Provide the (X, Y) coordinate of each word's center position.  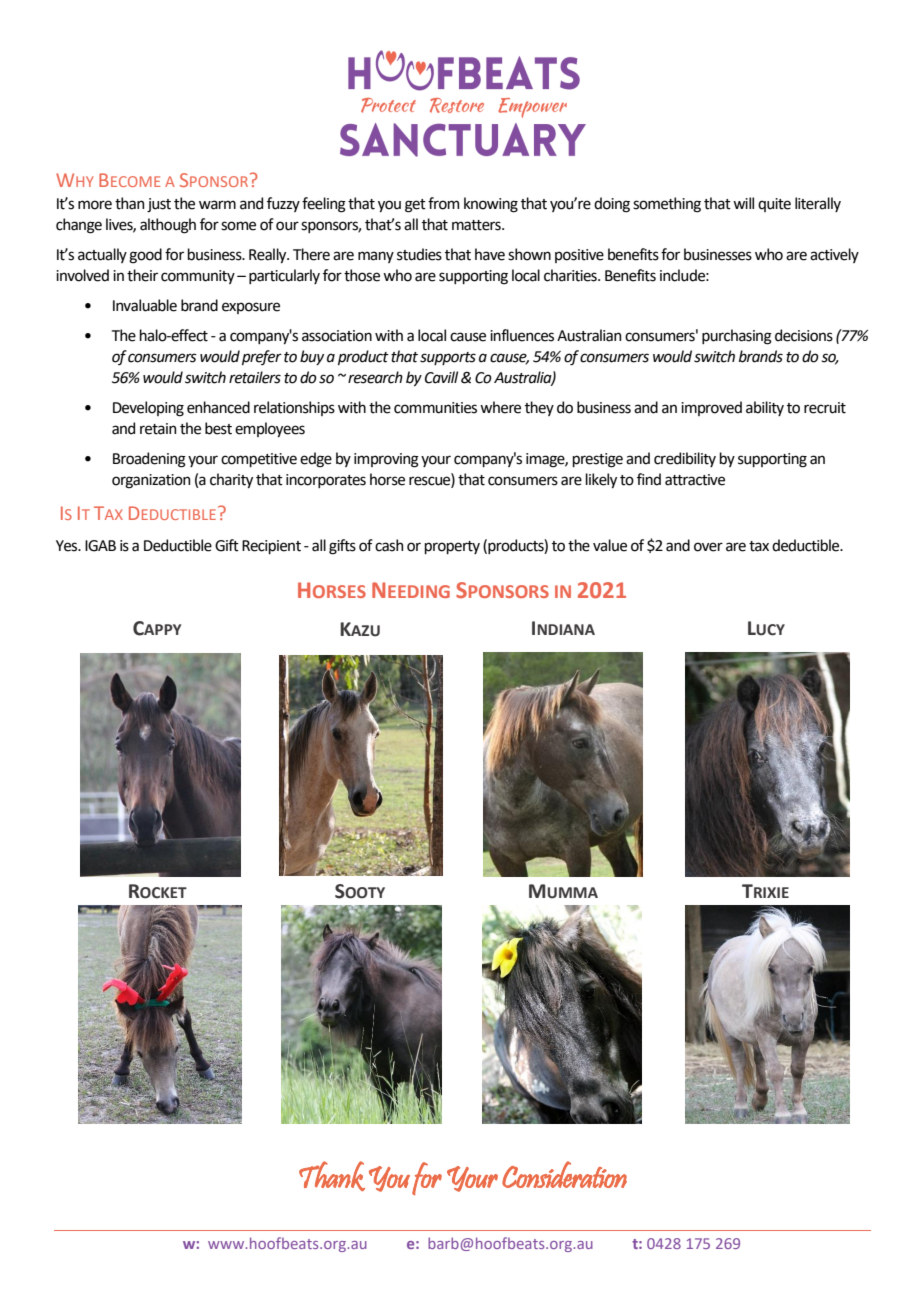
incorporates (326, 481)
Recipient (271, 547)
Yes (68, 546)
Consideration (564, 1174)
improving (386, 460)
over (708, 547)
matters (477, 225)
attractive (695, 480)
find (649, 479)
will (743, 203)
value (610, 545)
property (452, 547)
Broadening (149, 460)
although (168, 226)
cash (389, 545)
